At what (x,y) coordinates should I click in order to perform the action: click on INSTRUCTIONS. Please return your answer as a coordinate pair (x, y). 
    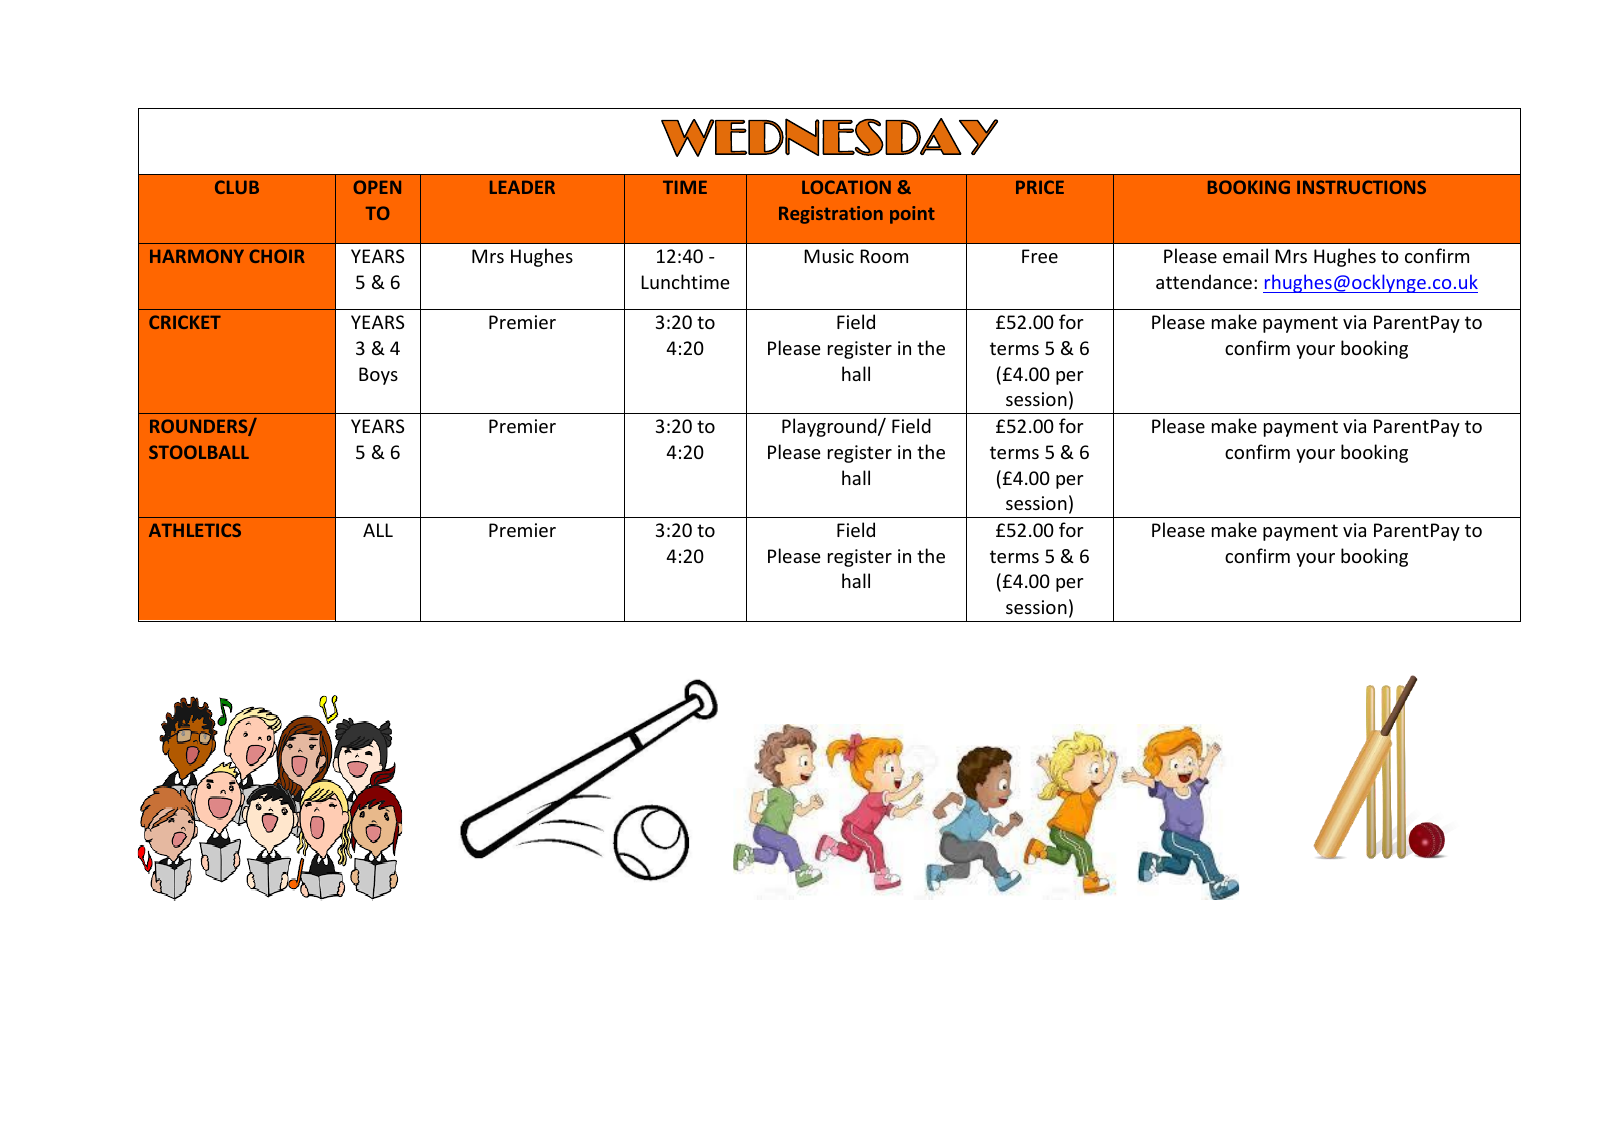
    Looking at the image, I should click on (1361, 187).
